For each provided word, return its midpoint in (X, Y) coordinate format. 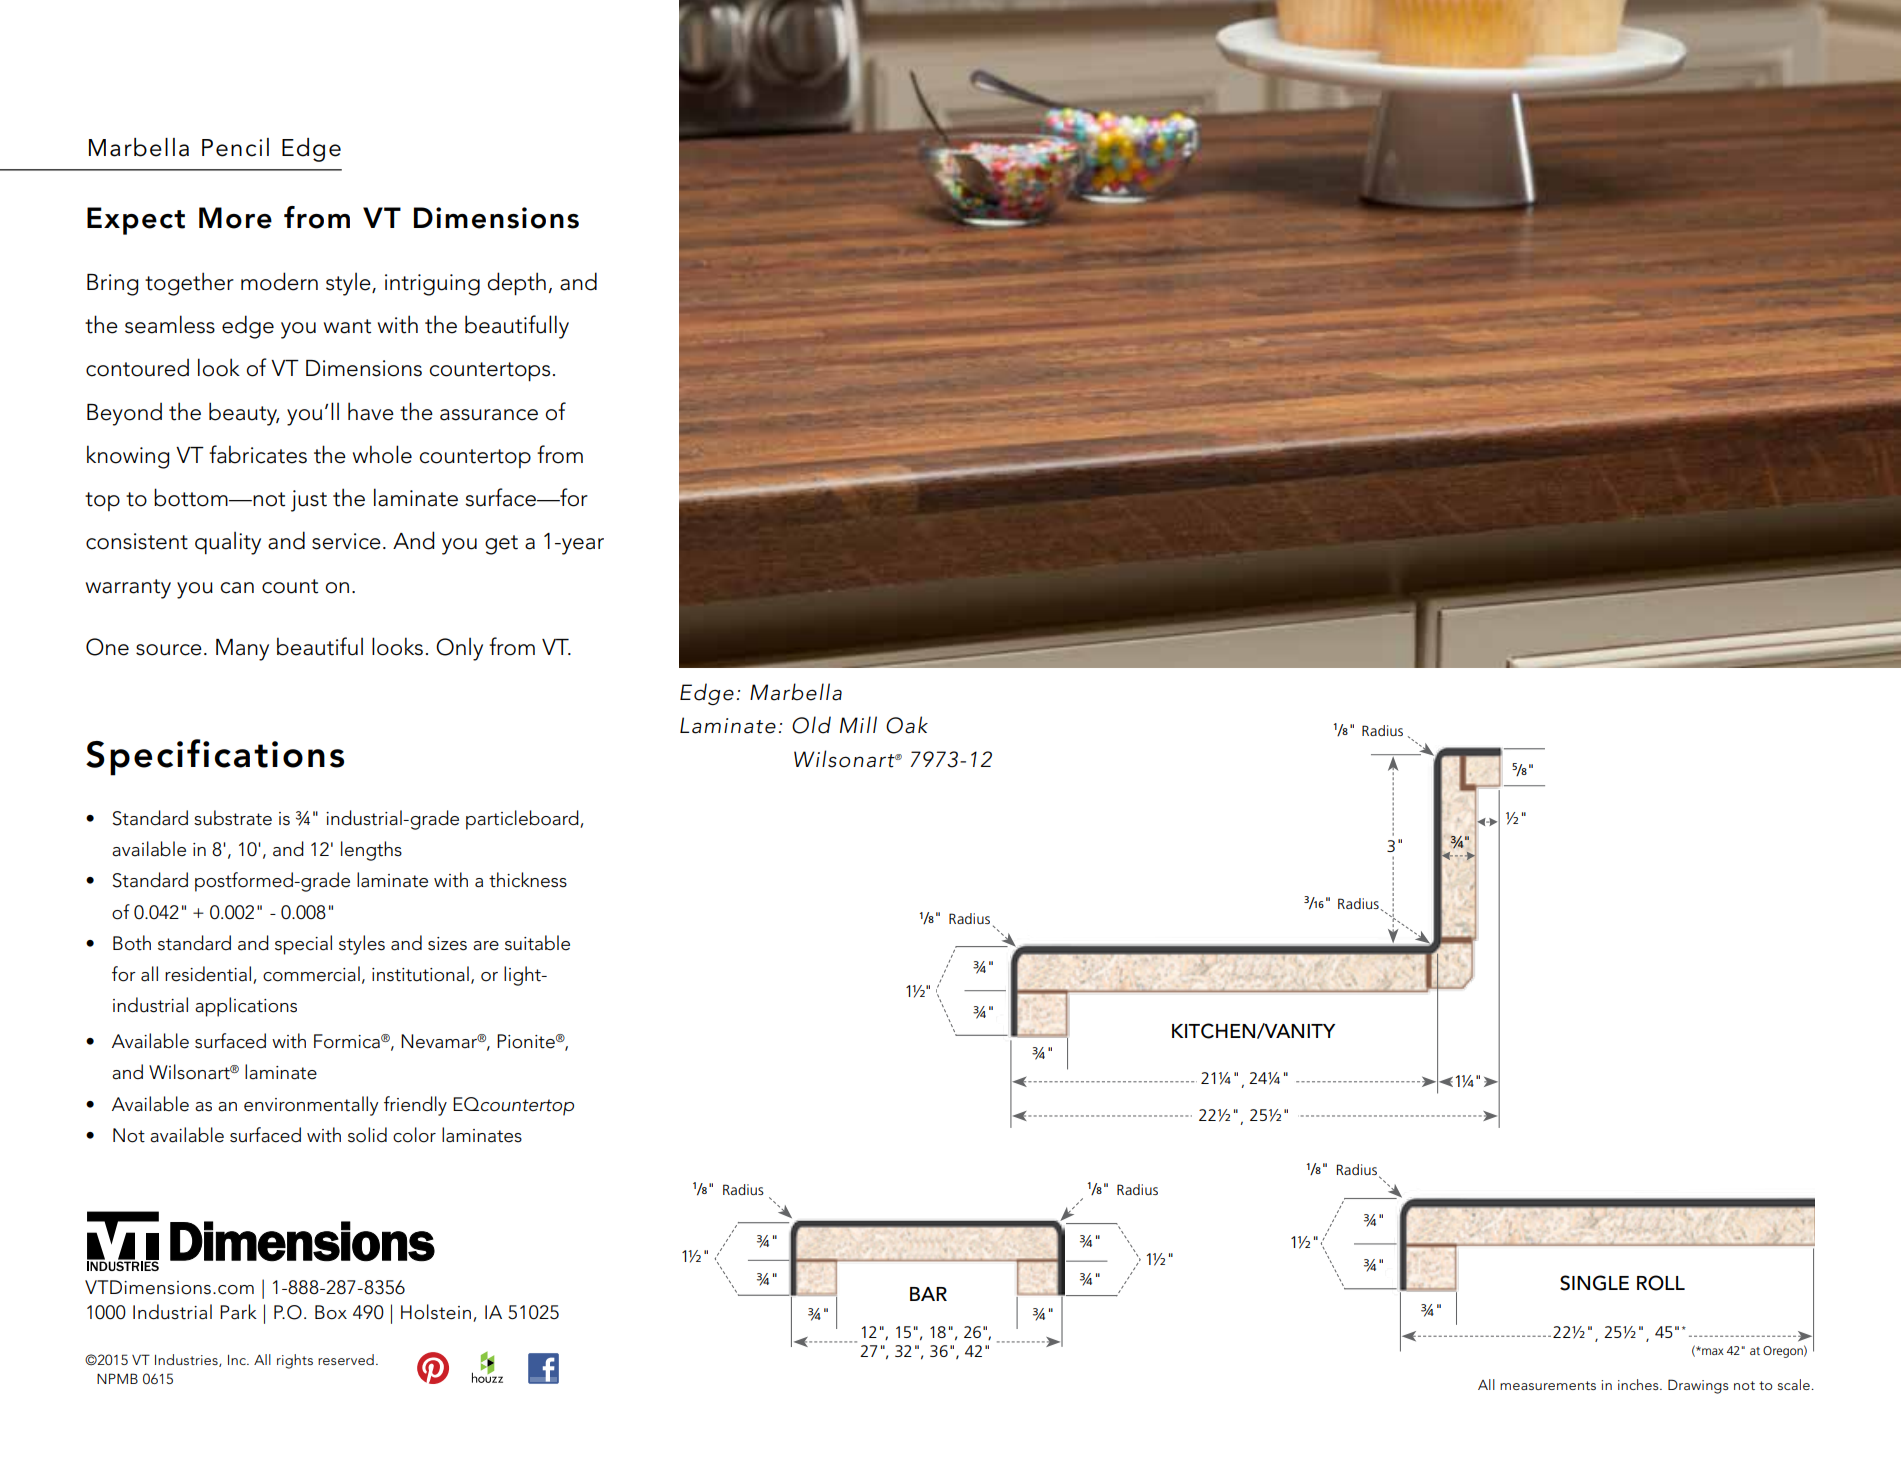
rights (295, 1361)
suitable (537, 943)
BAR (928, 1294)
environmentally (311, 1106)
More (235, 218)
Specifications (215, 757)
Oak (907, 725)
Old (811, 725)
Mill (858, 724)
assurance (489, 415)
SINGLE (1594, 1283)
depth (517, 284)
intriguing (432, 285)
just (309, 501)
